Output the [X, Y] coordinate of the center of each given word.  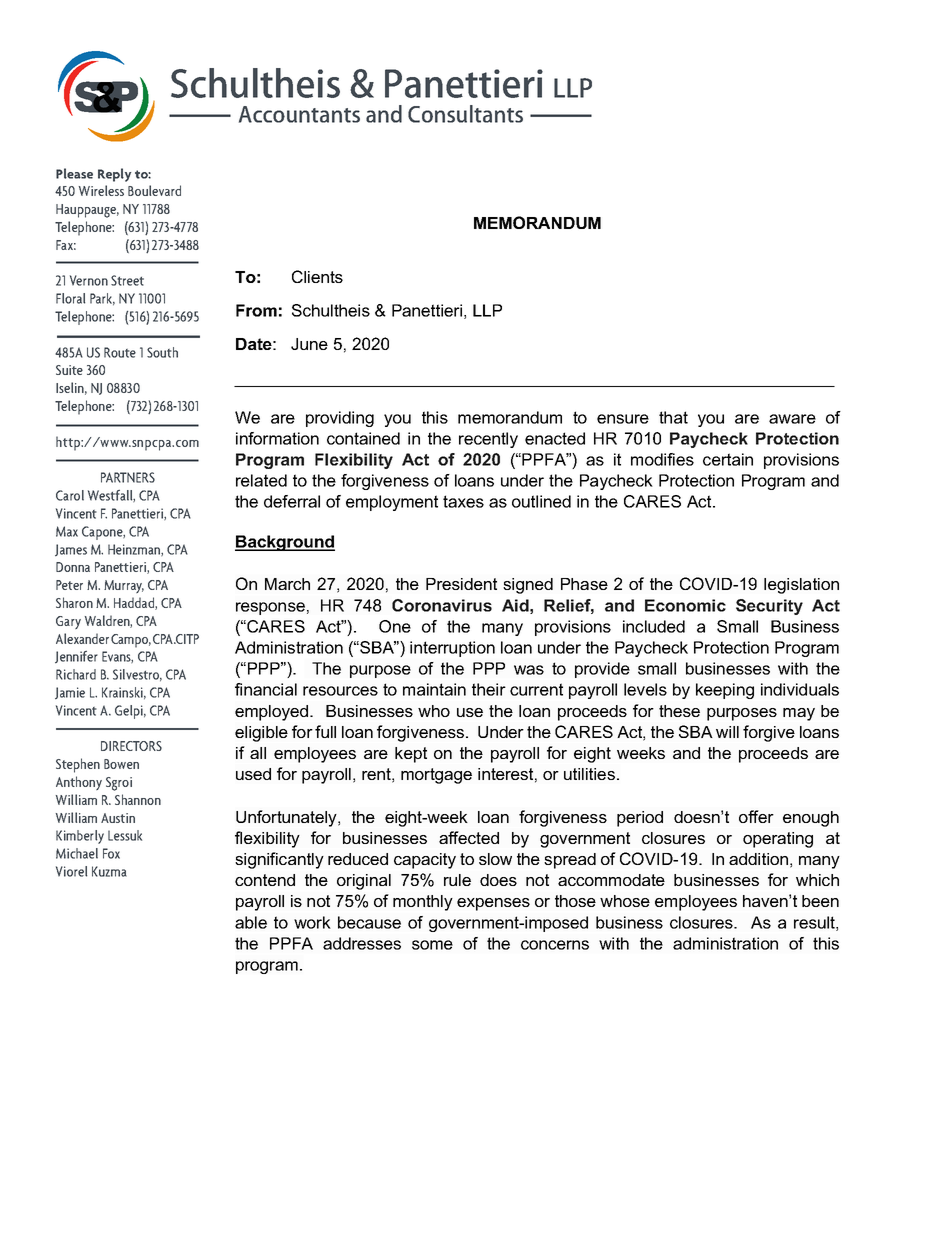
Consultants [465, 114]
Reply [114, 175]
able [251, 922]
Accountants [299, 114]
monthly [423, 903]
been [820, 901]
